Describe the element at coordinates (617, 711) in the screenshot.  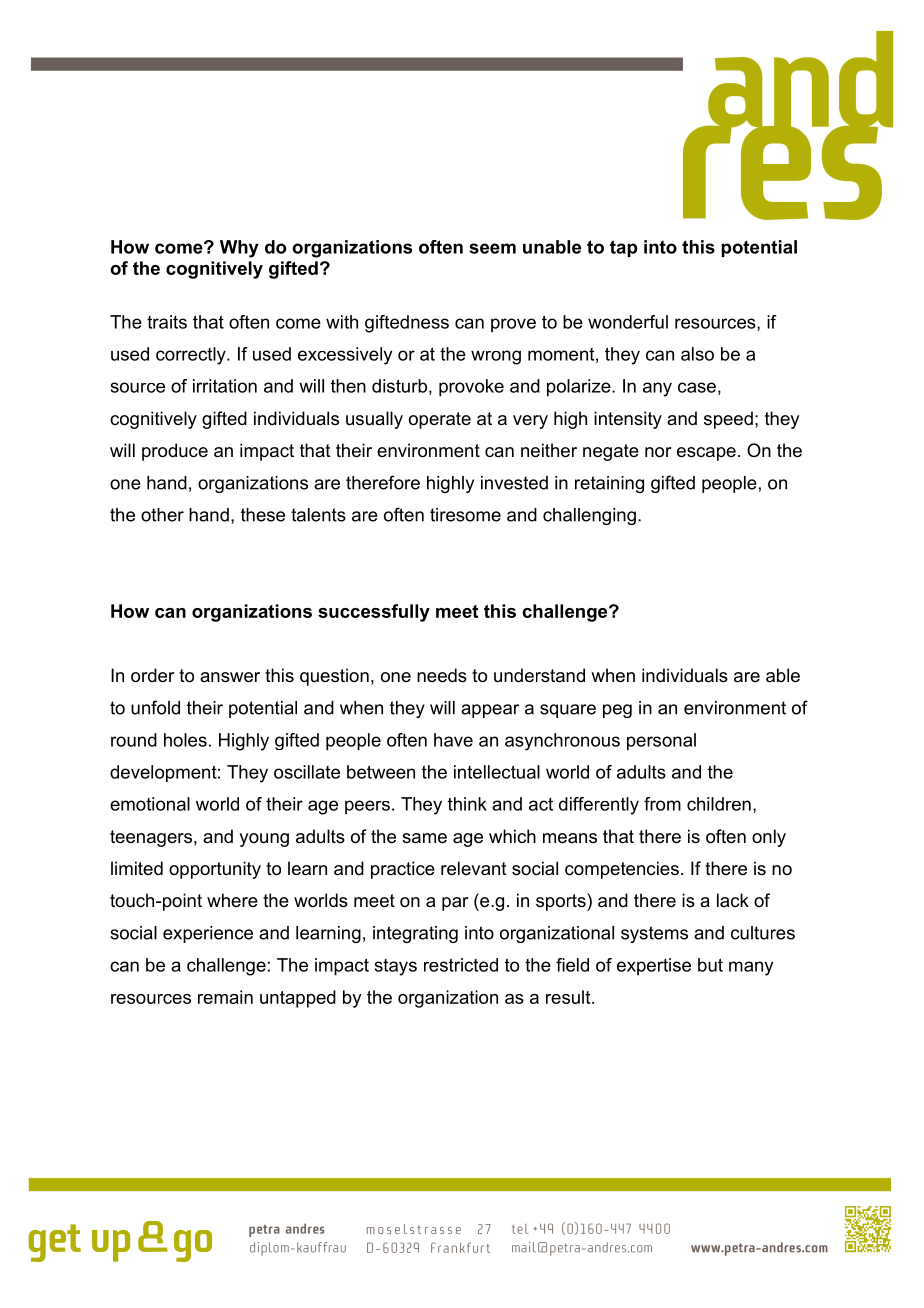
I see `peg` at that location.
